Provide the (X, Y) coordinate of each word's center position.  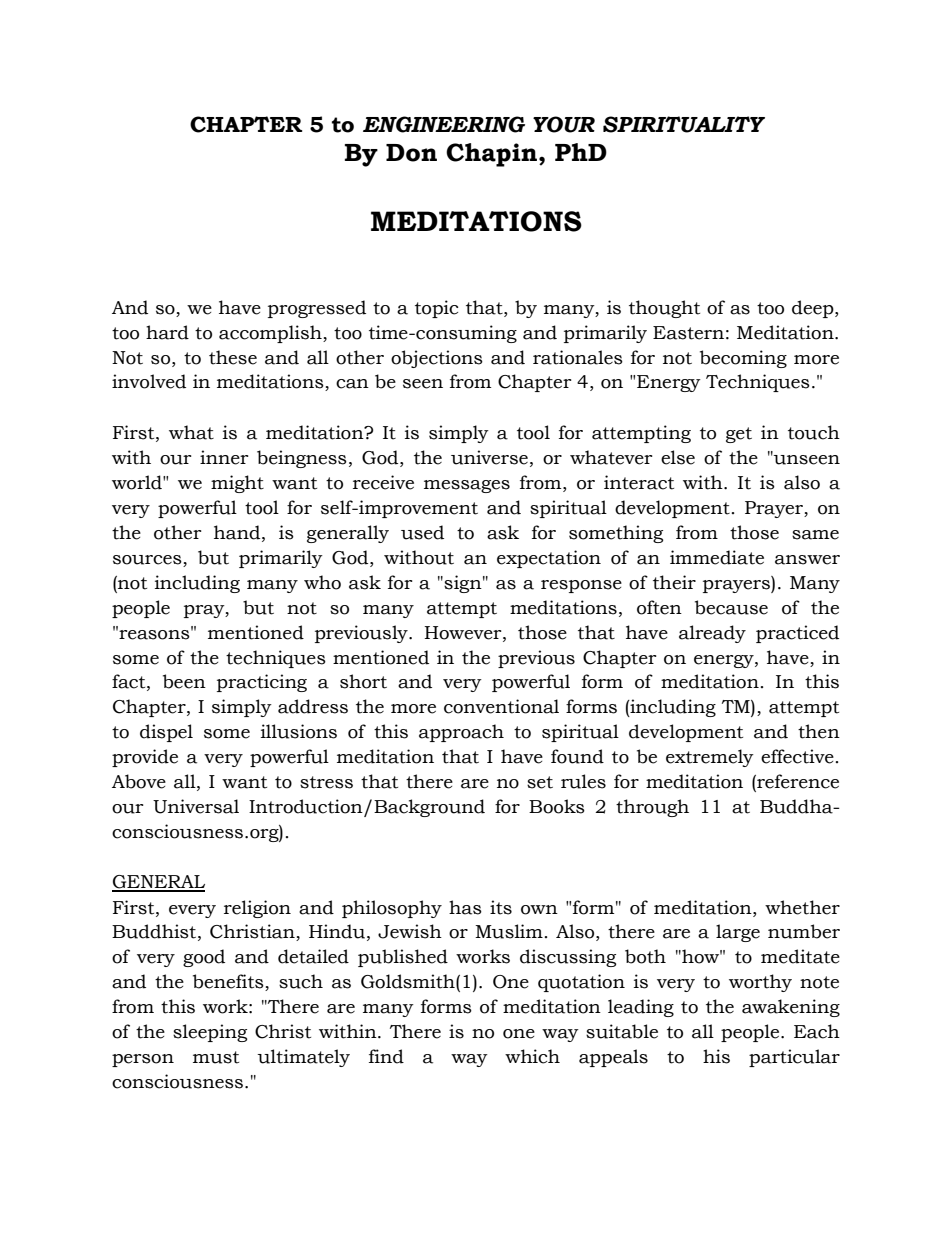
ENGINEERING (444, 124)
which (532, 1056)
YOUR (564, 124)
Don (411, 153)
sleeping (210, 1033)
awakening (791, 1008)
